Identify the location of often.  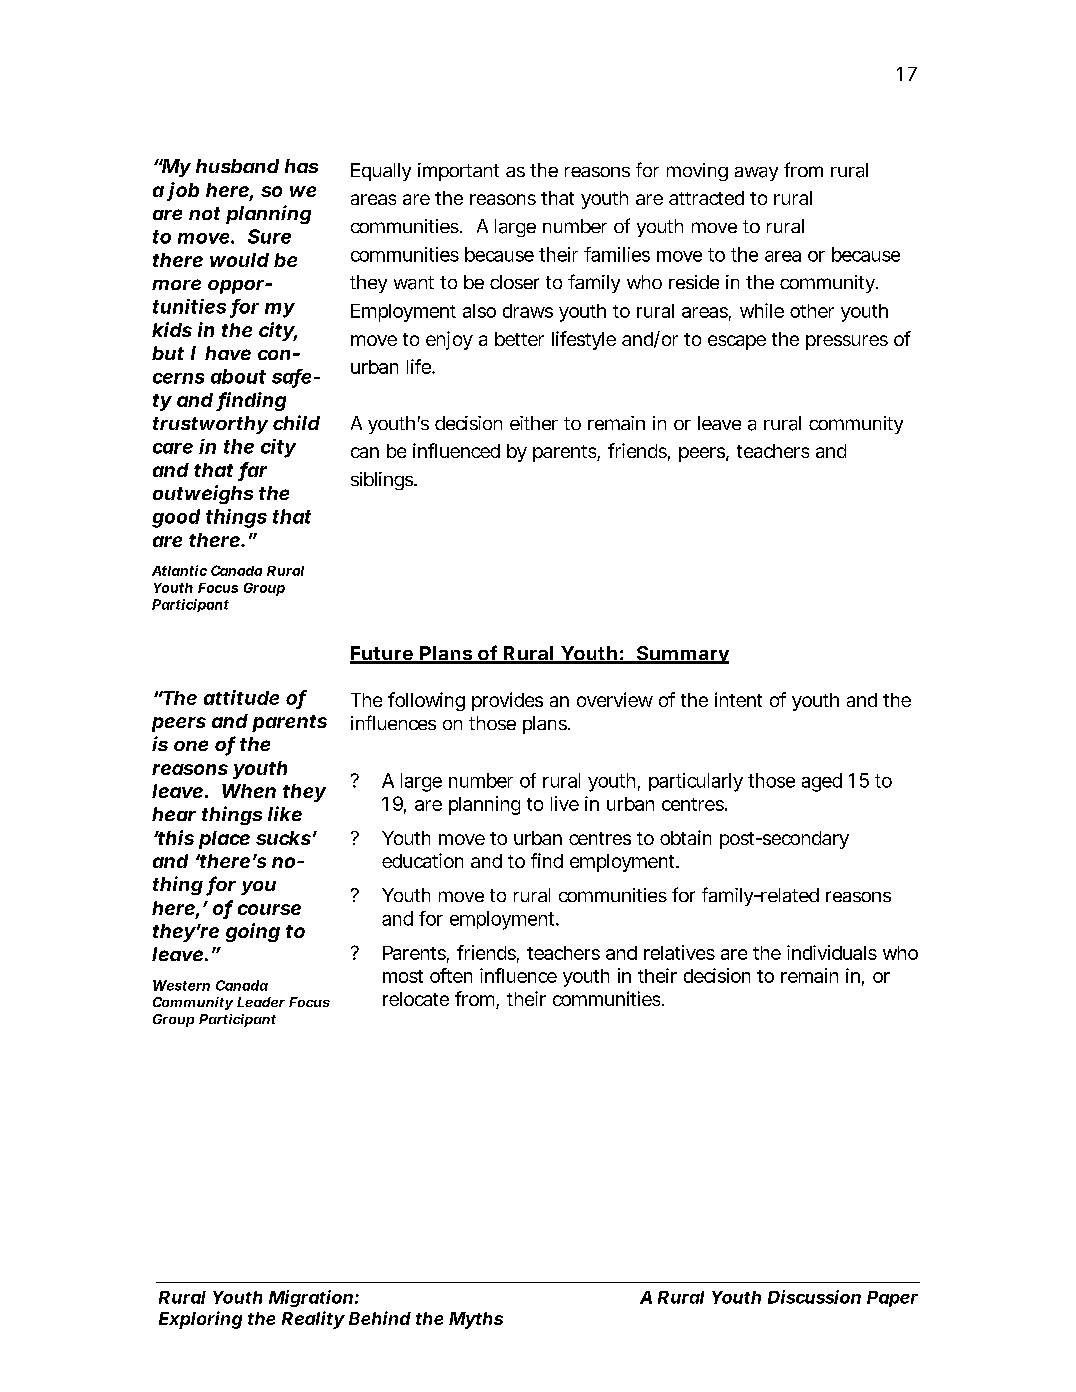
(451, 975).
